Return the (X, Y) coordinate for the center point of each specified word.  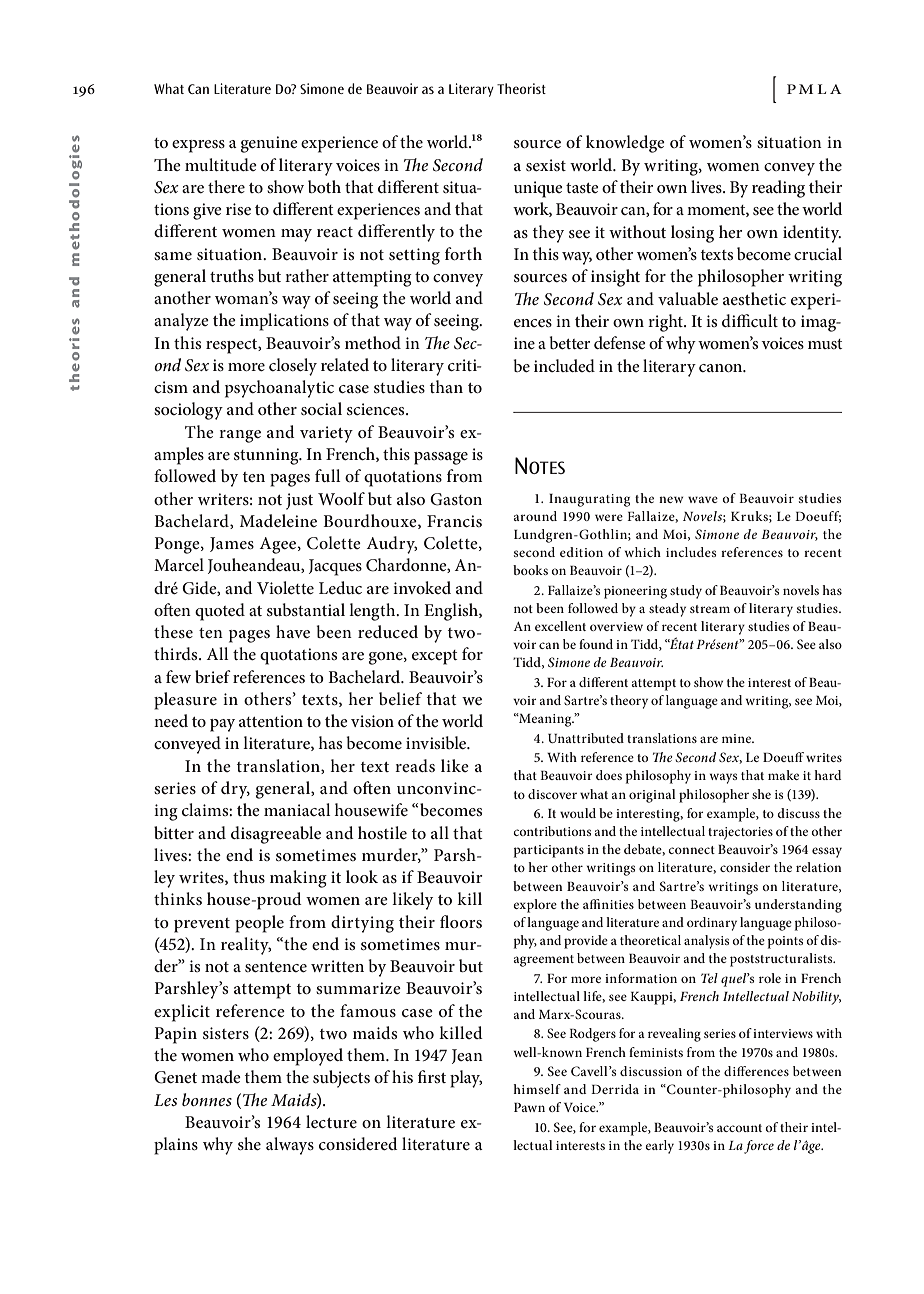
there (226, 186)
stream (710, 609)
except (435, 657)
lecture (331, 1121)
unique (538, 189)
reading (778, 189)
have (293, 631)
